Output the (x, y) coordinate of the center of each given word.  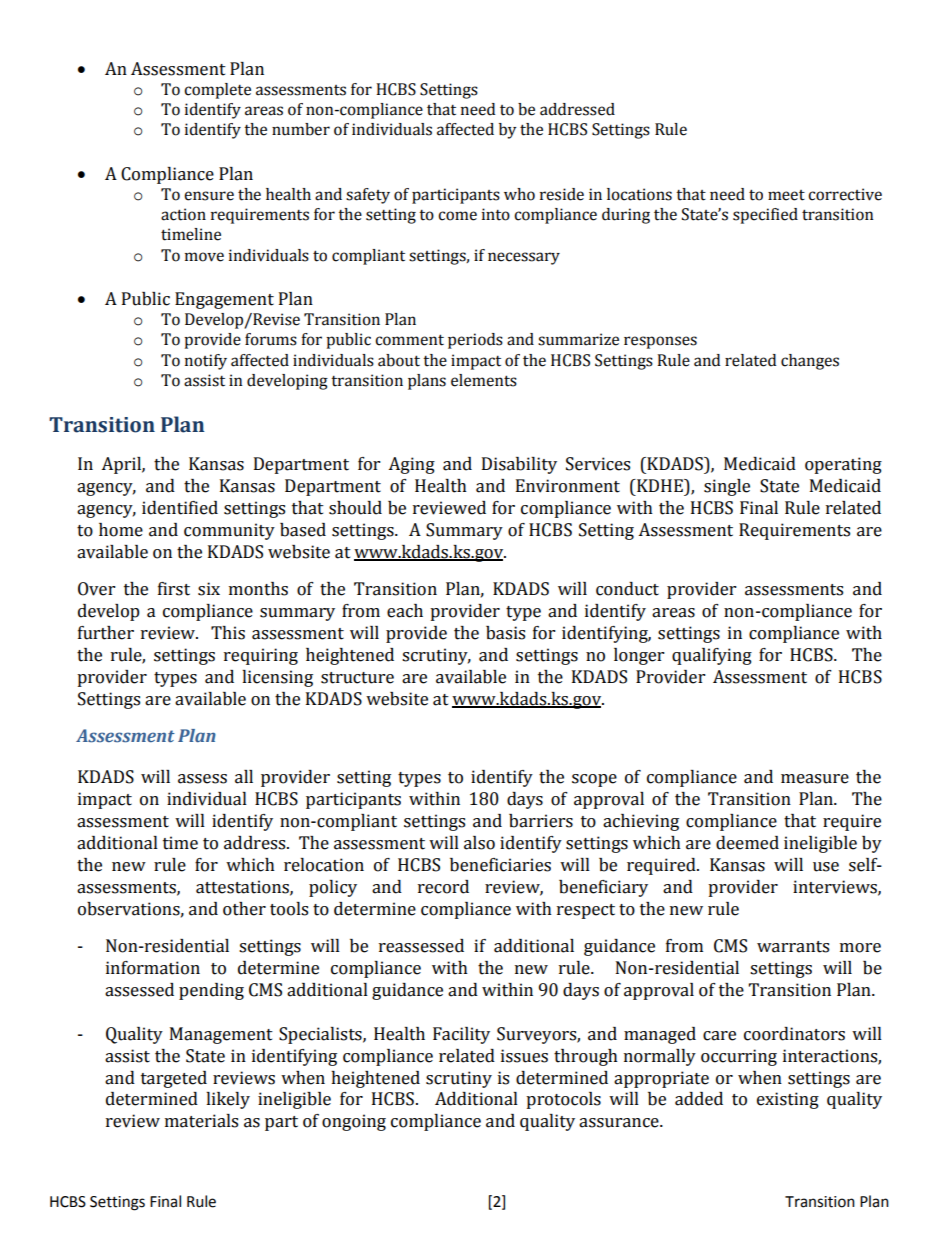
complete (217, 91)
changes (810, 362)
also (479, 843)
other (244, 909)
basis (505, 633)
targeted (174, 1079)
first (174, 589)
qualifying (712, 656)
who (519, 194)
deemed (747, 843)
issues (524, 1056)
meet (786, 195)
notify (206, 362)
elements (484, 380)
